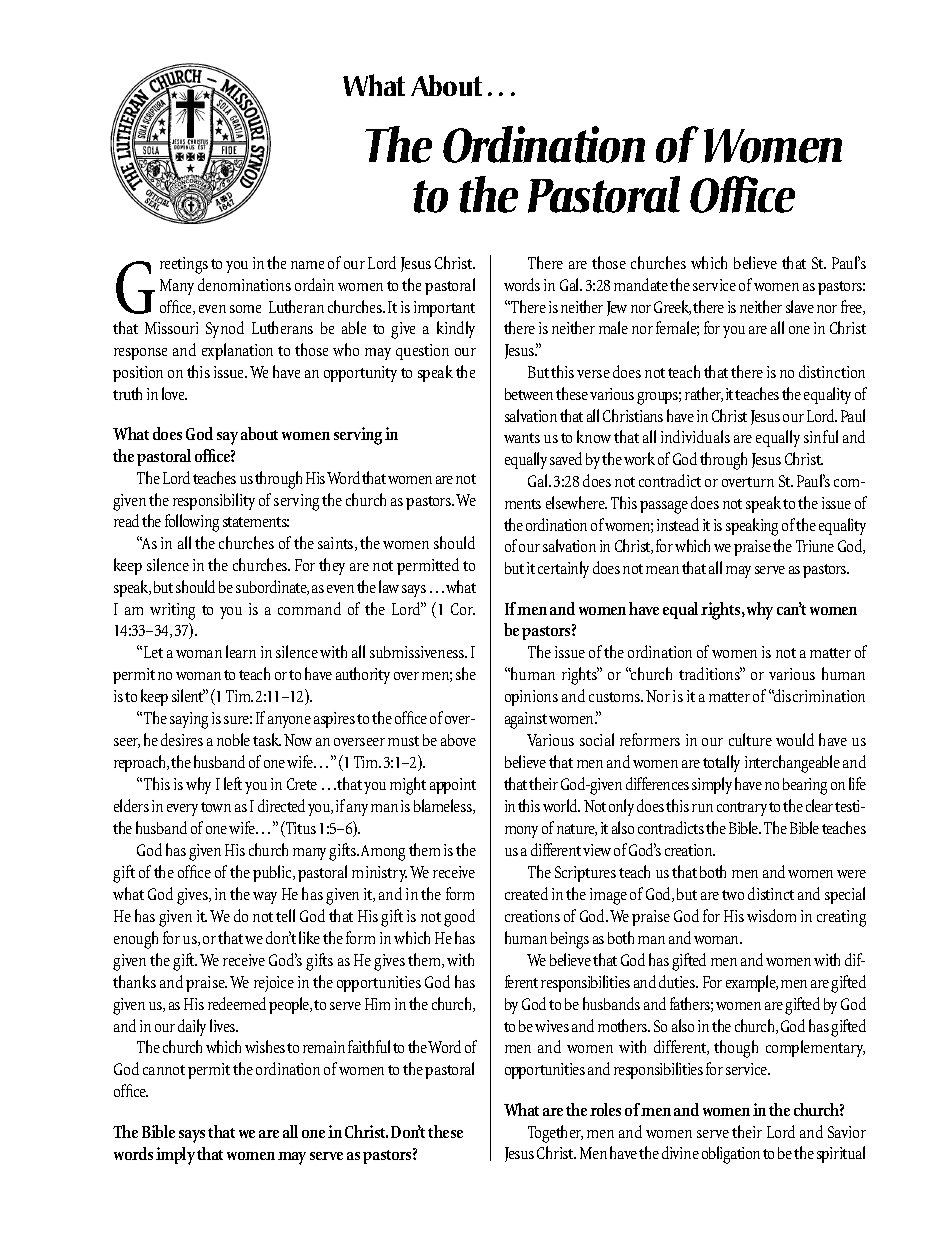 The image size is (952, 1233). What do you see at coordinates (800, 306) in the document?
I see `slave` at bounding box center [800, 306].
